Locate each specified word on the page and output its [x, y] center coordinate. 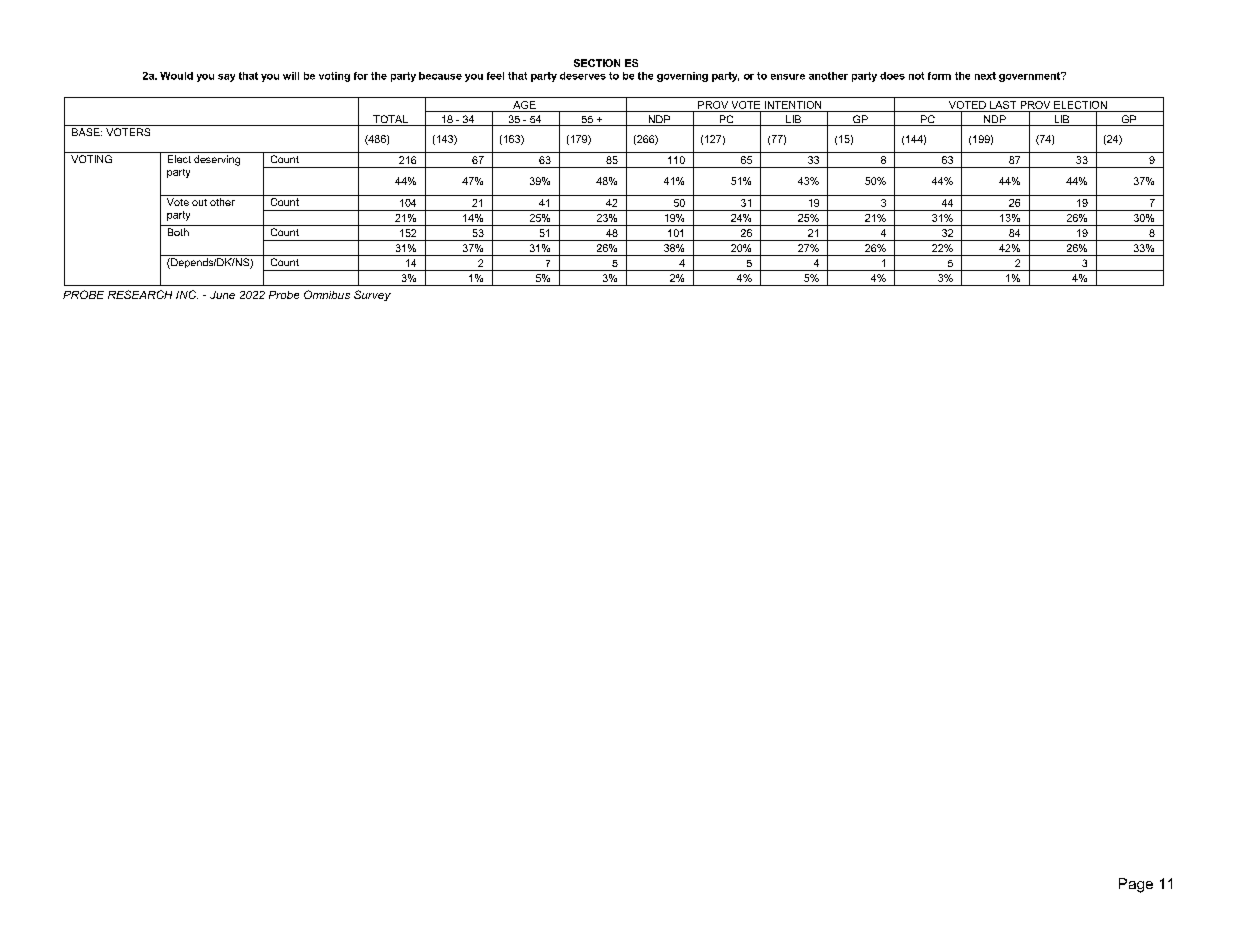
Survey [372, 295]
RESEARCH [140, 294]
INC [187, 294]
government [1031, 77]
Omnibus [327, 294]
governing [682, 77]
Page [1136, 885]
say [226, 78]
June [222, 295]
